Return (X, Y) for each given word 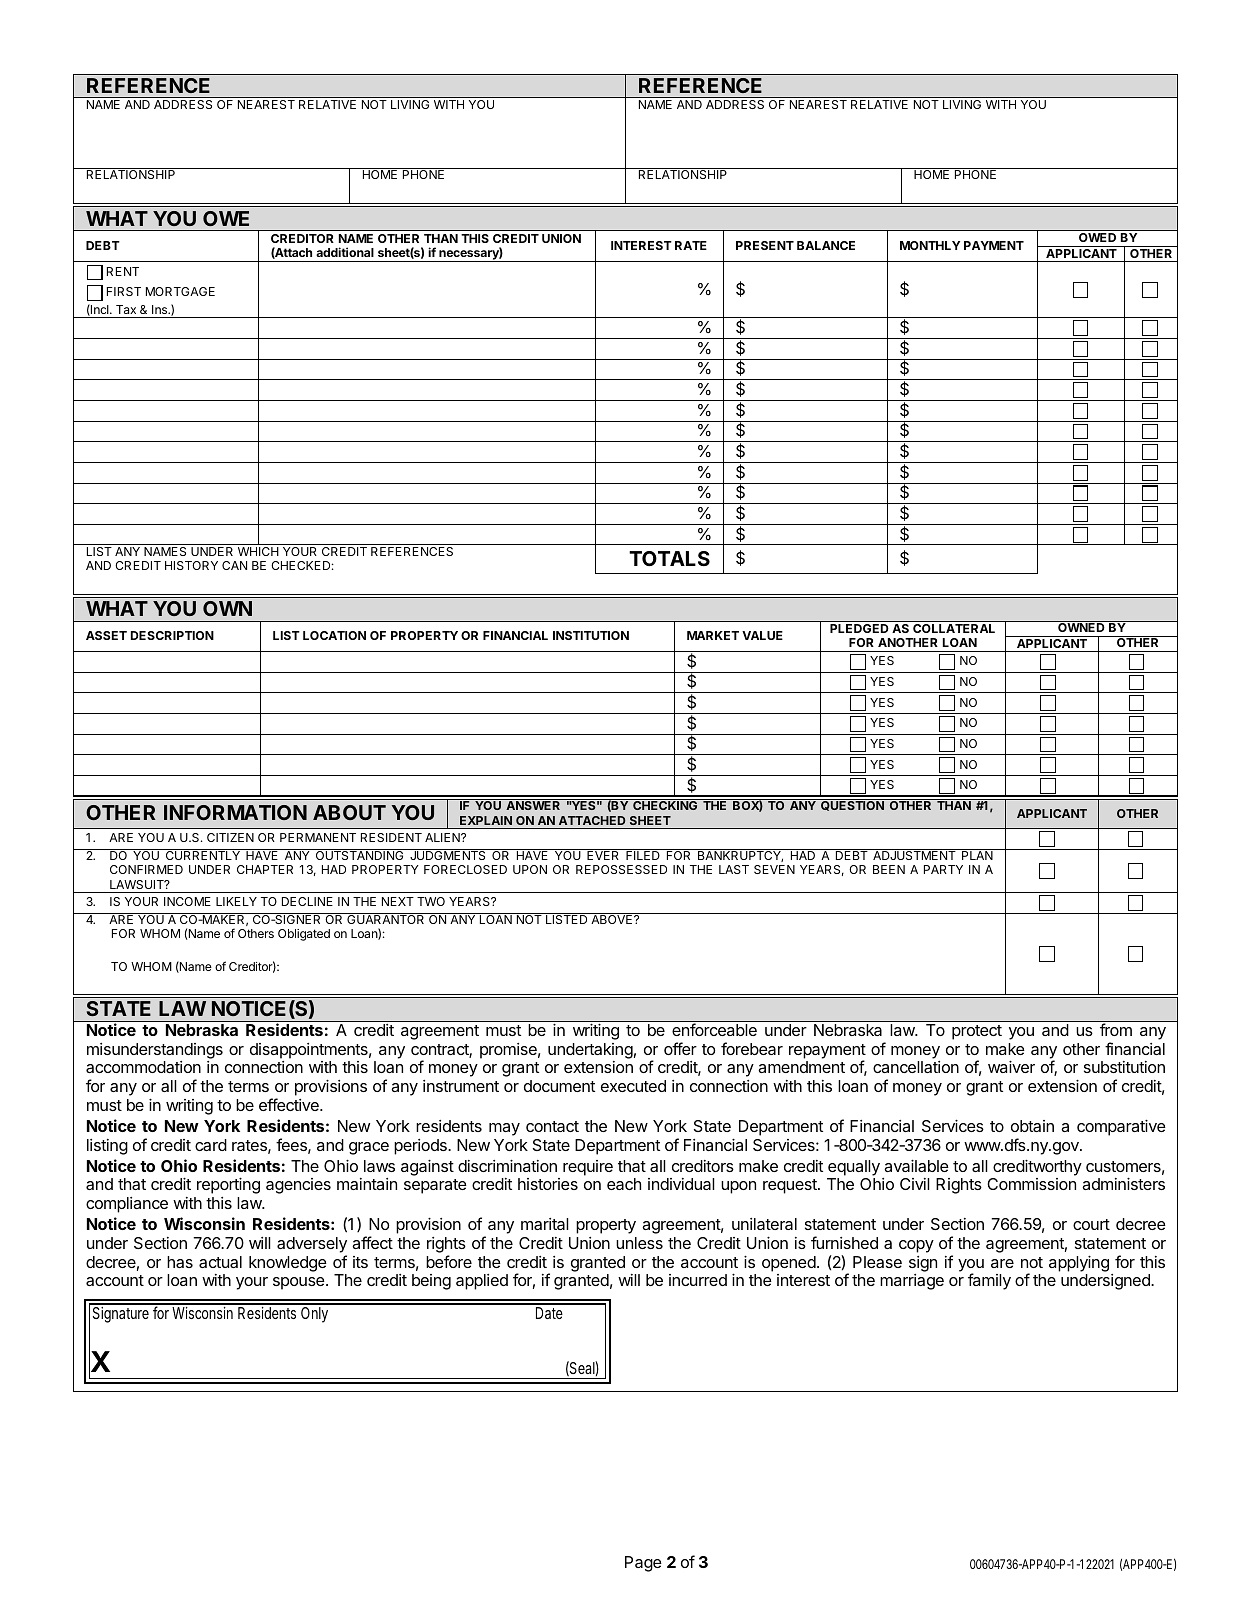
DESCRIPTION (172, 635)
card (211, 1145)
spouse (300, 1283)
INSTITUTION (591, 635)
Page (643, 1564)
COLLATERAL (954, 628)
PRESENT (765, 245)
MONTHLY (930, 245)
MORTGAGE (180, 291)
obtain (1032, 1126)
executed (633, 1086)
